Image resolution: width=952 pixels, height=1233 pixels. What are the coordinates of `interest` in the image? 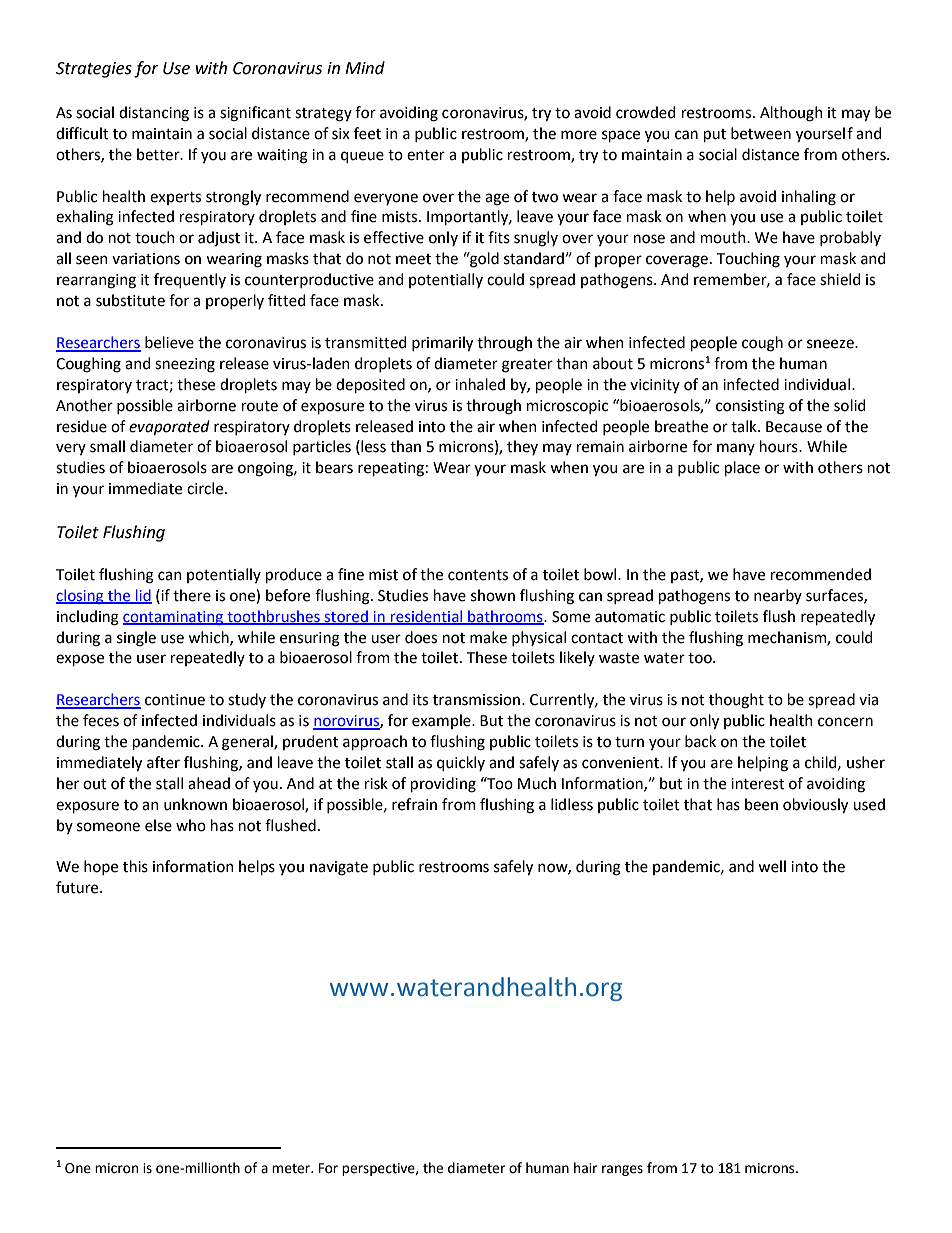 It's located at (758, 784).
